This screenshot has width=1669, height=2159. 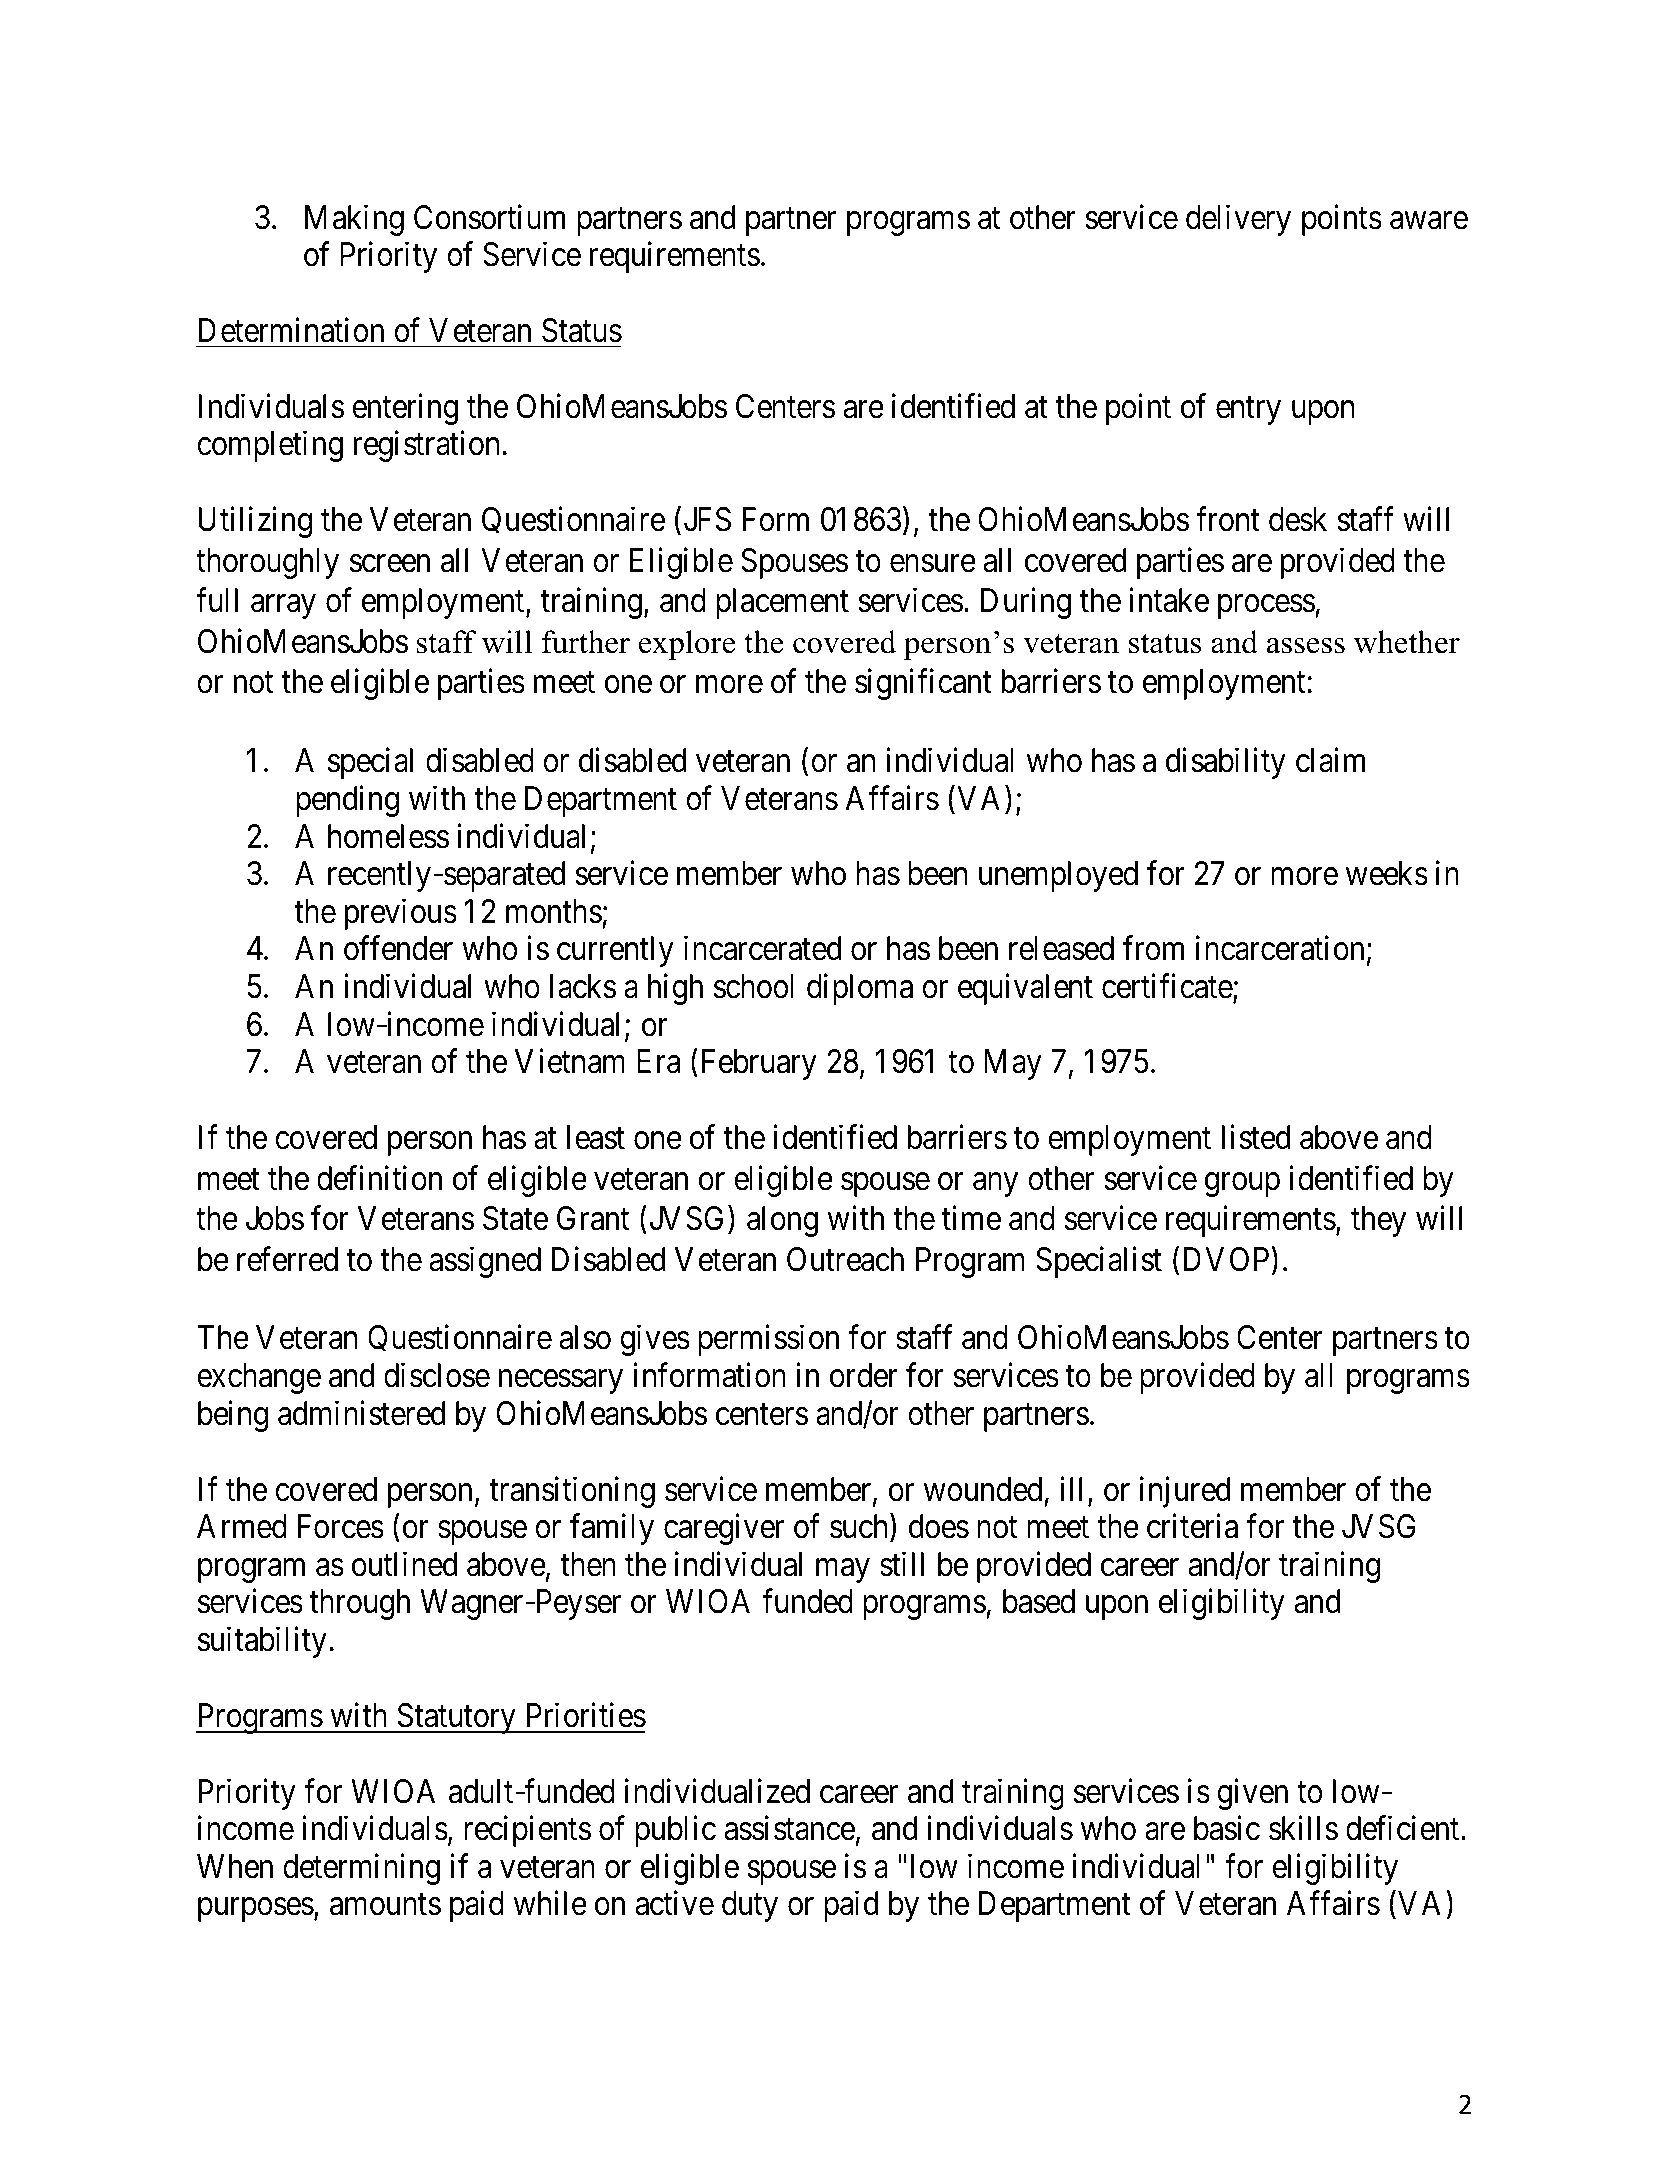 What do you see at coordinates (790, 1828) in the screenshot?
I see `assistance` at bounding box center [790, 1828].
